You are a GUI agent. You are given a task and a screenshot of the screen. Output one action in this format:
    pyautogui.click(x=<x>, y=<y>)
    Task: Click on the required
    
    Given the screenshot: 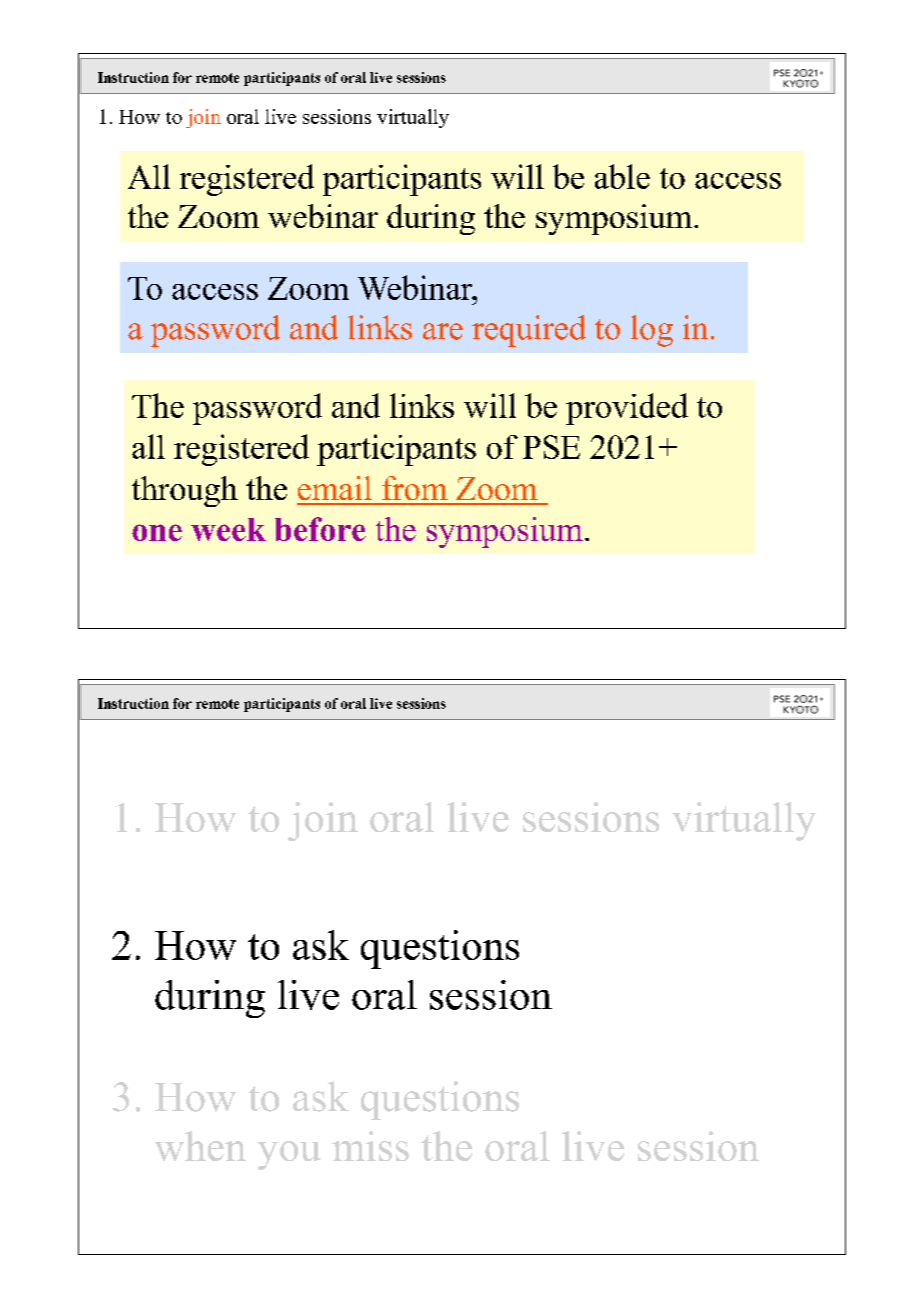 What is the action you would take?
    pyautogui.click(x=529, y=331)
